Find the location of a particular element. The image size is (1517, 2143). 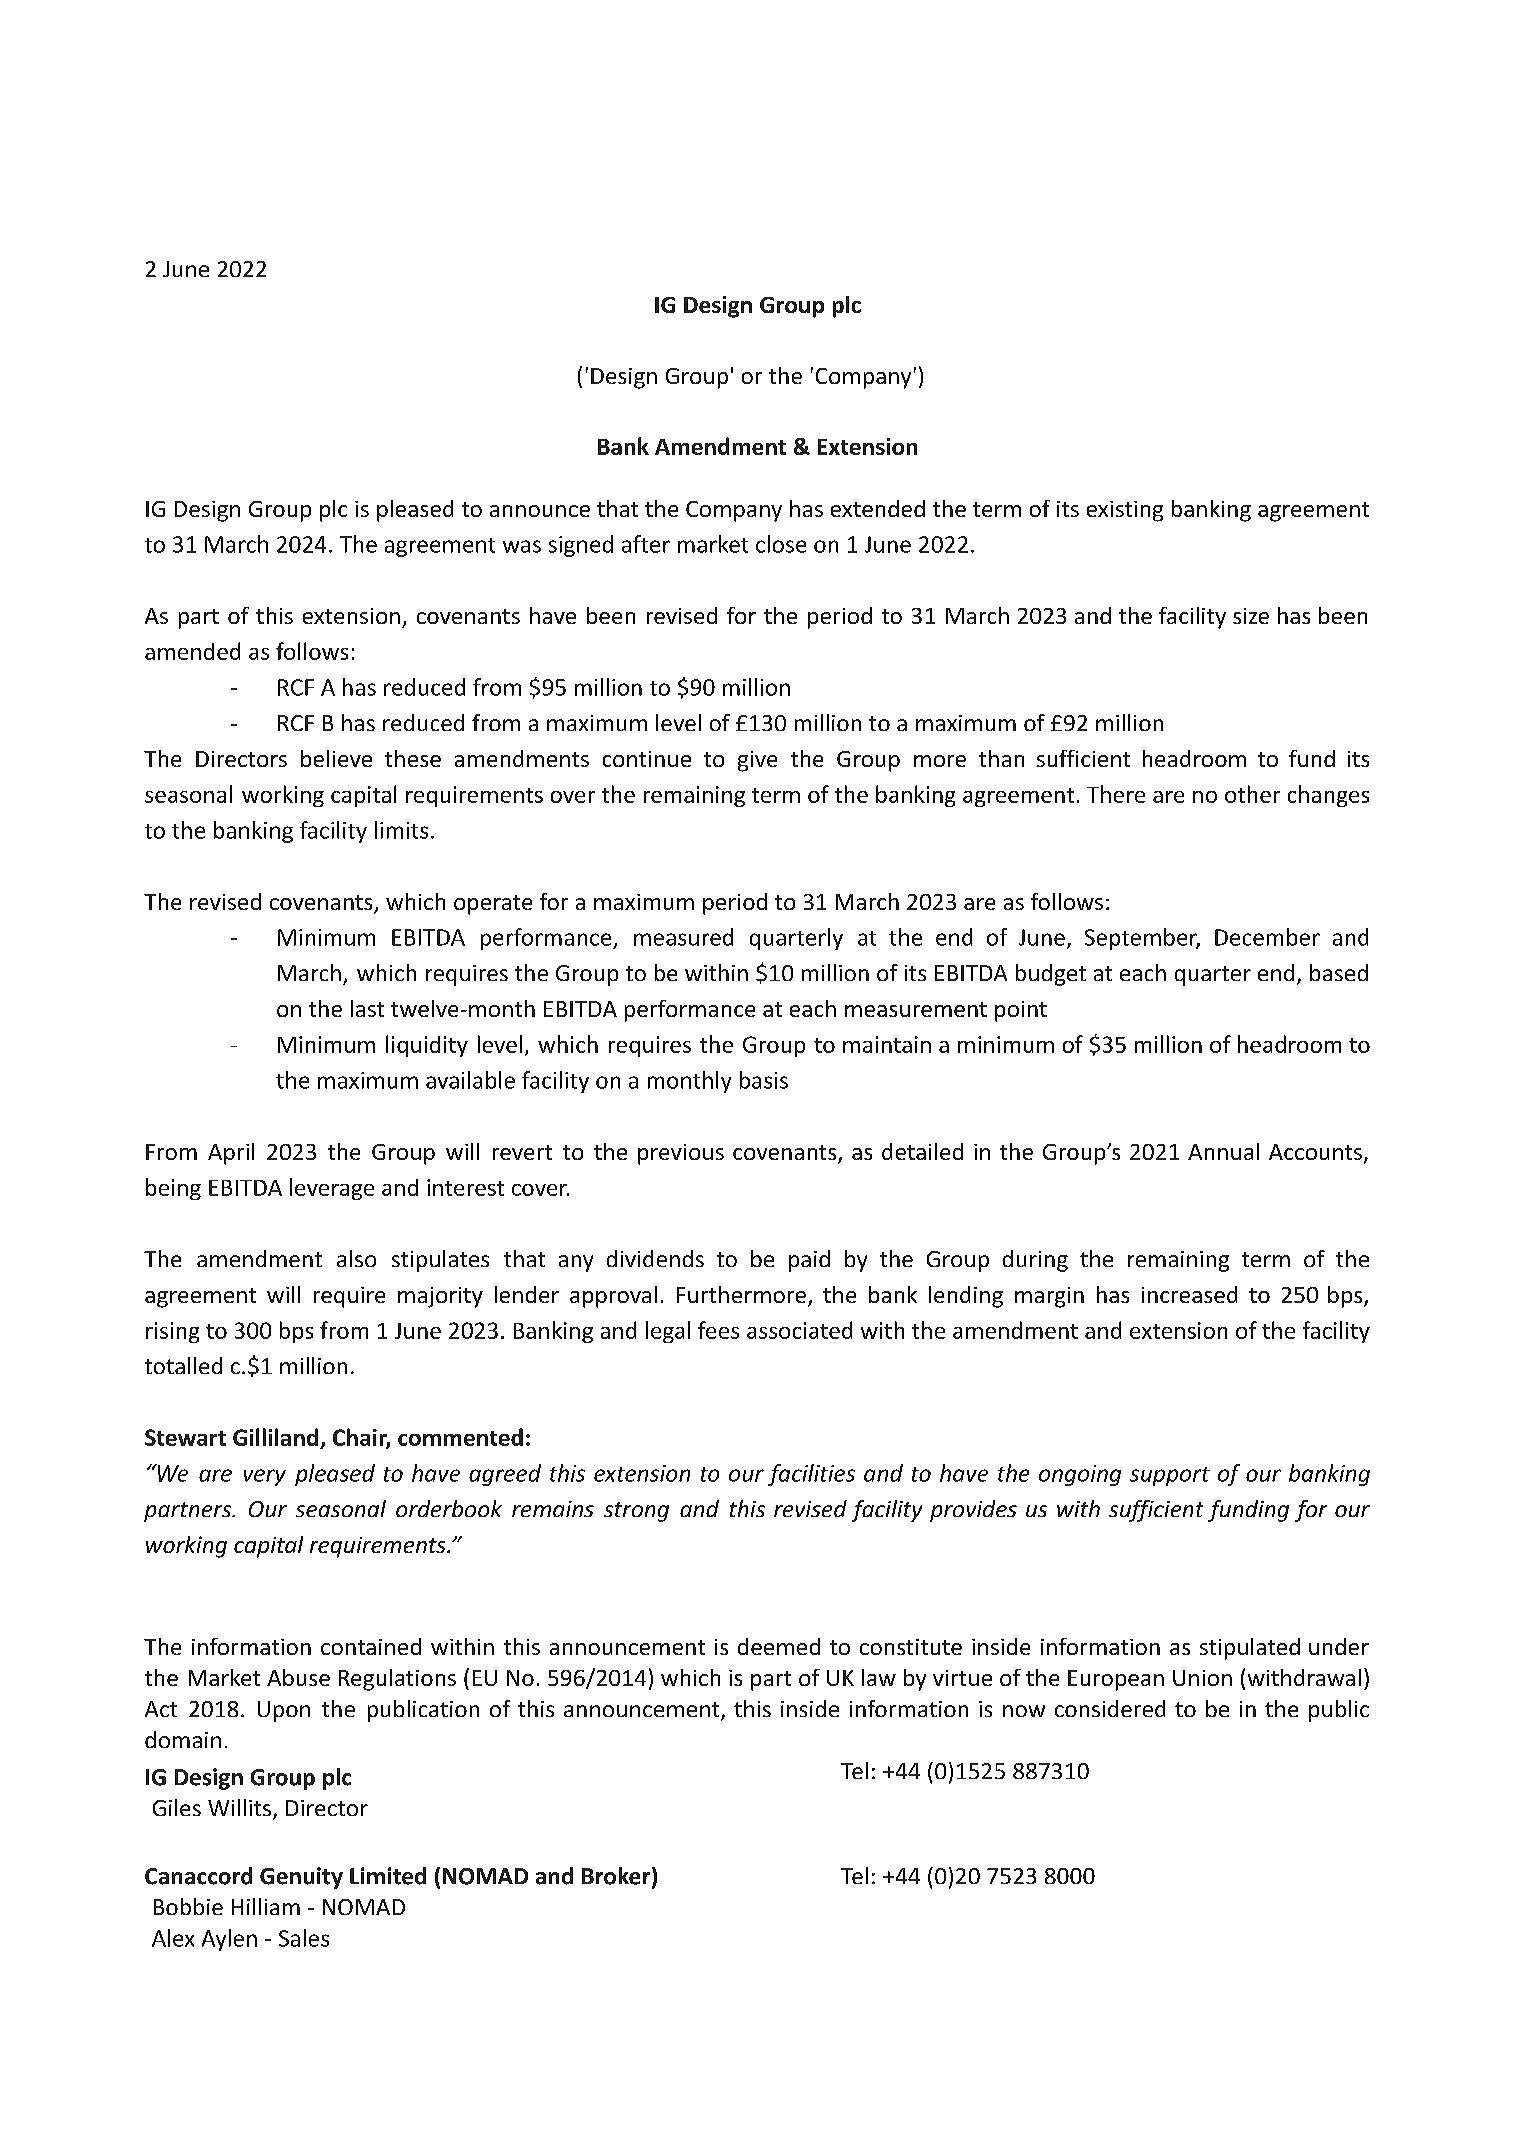

Broker is located at coordinates (617, 1877).
